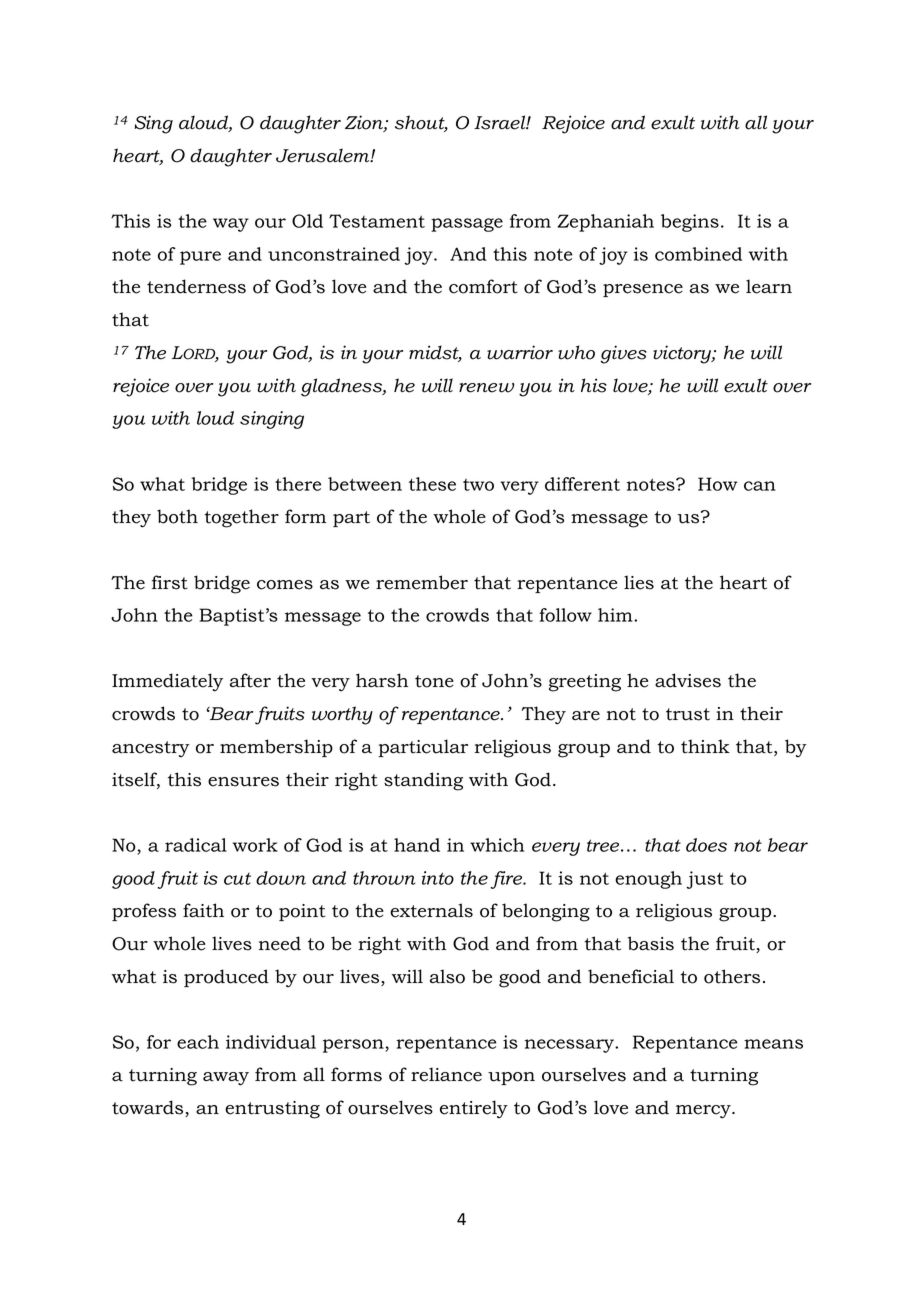  I want to click on advises, so click(688, 680).
